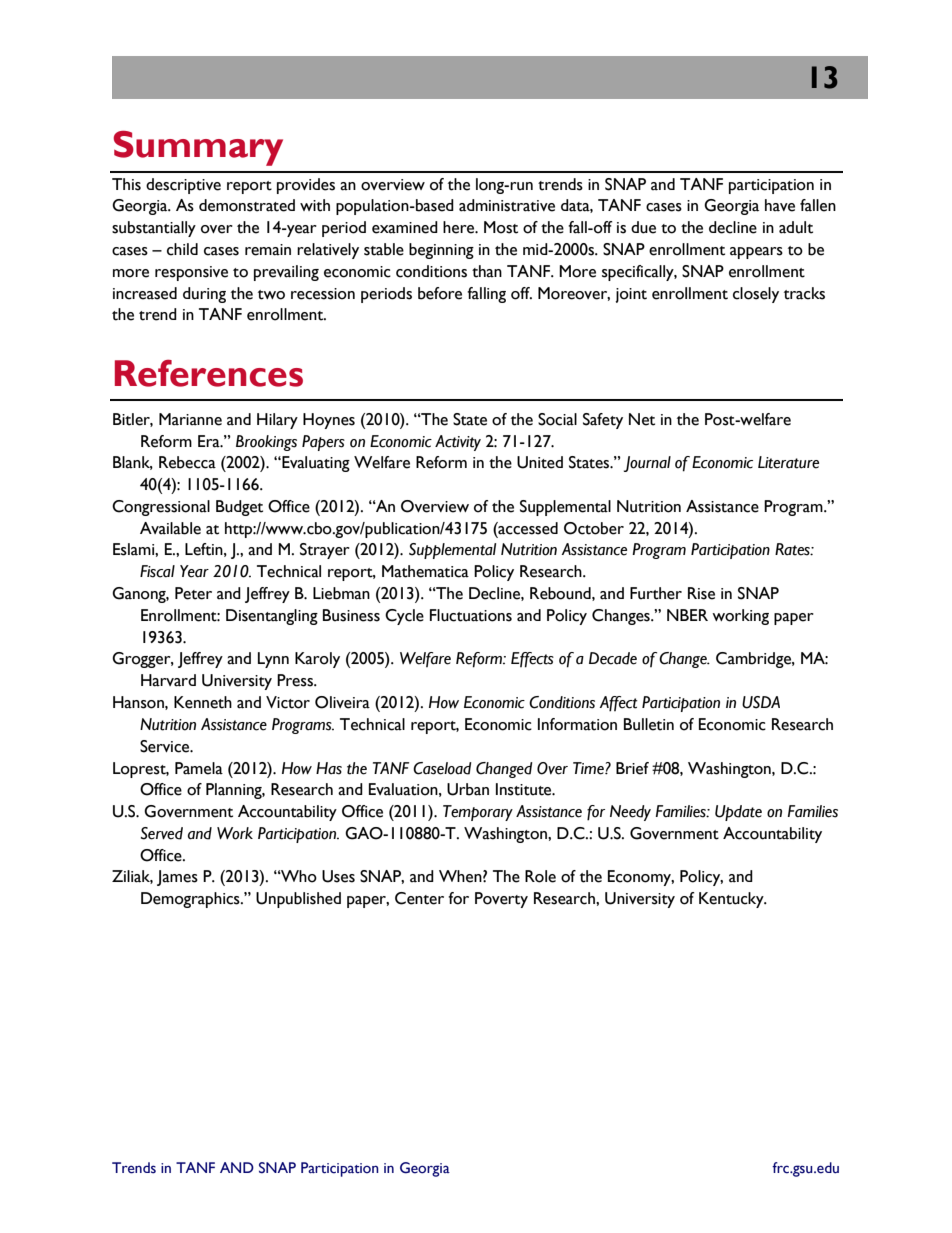  Describe the element at coordinates (177, 878) in the page. I see `James` at that location.
